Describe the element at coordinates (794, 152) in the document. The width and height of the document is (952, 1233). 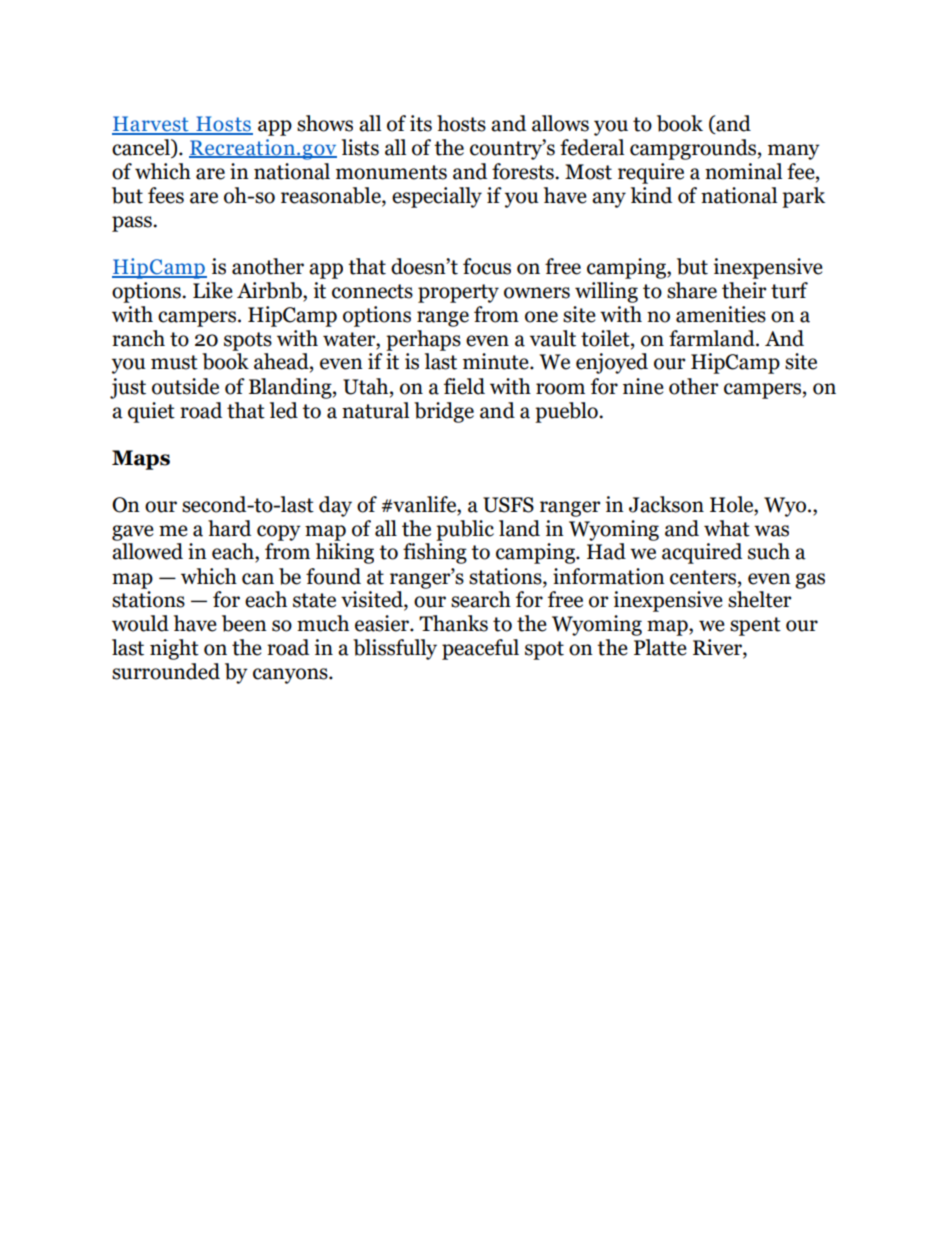
I see `many` at that location.
